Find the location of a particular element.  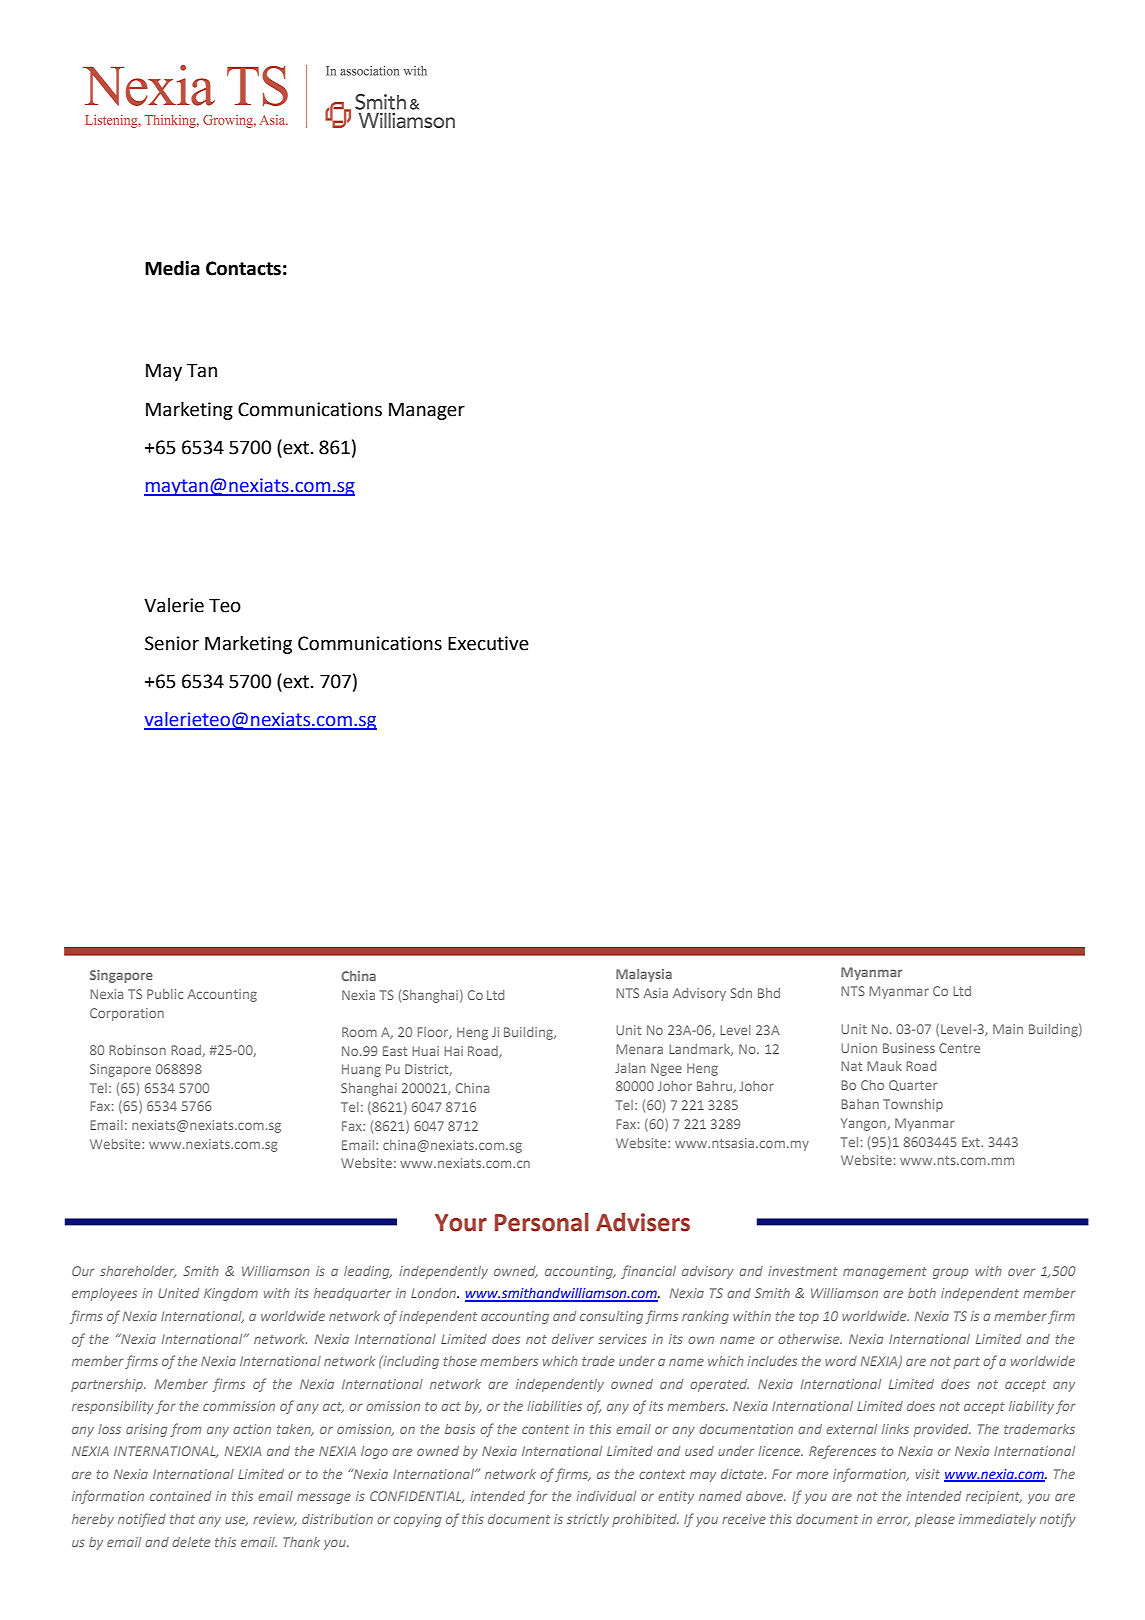

Executive is located at coordinates (488, 643).
